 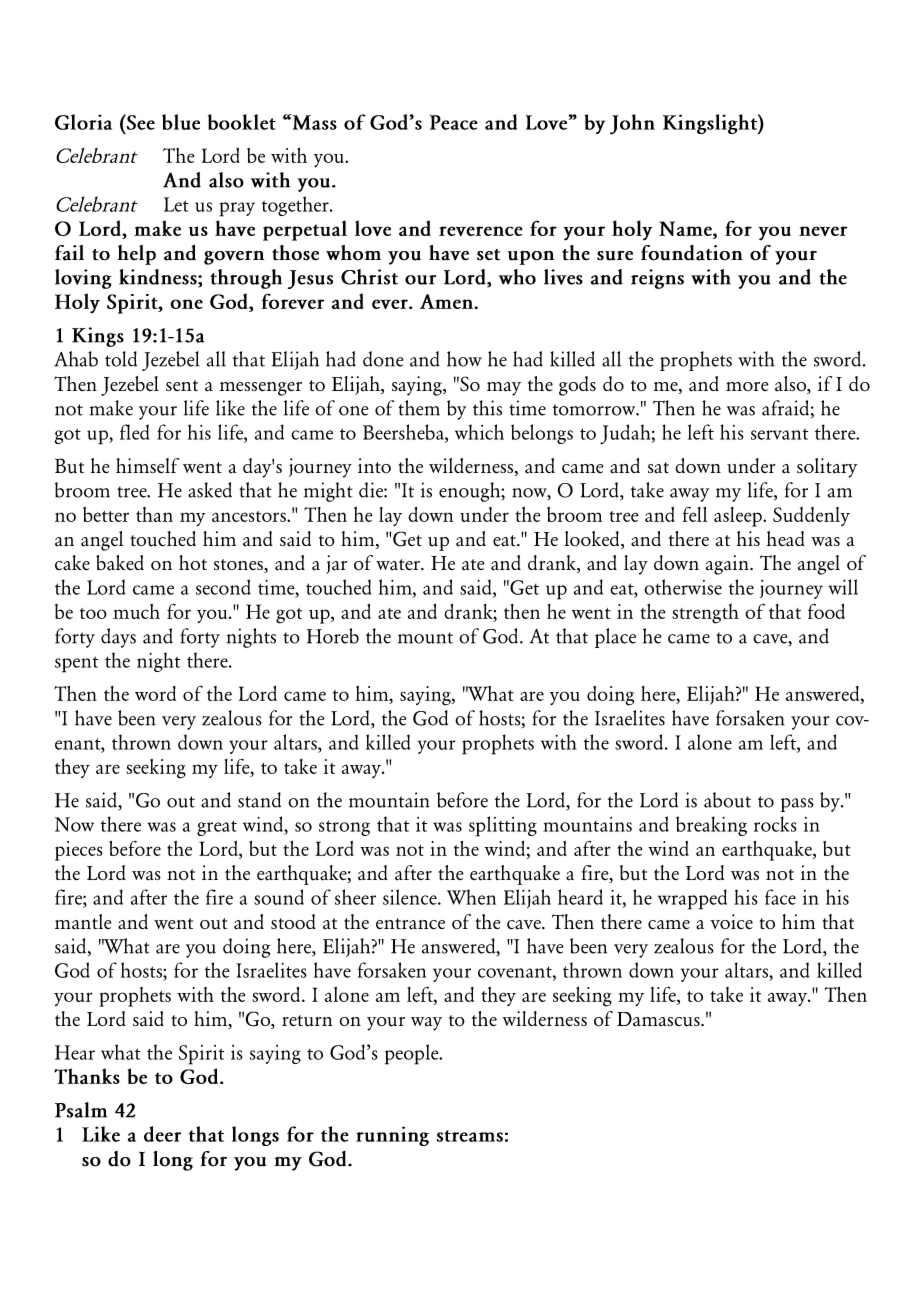 What do you see at coordinates (181, 122) in the screenshot?
I see `blue` at bounding box center [181, 122].
